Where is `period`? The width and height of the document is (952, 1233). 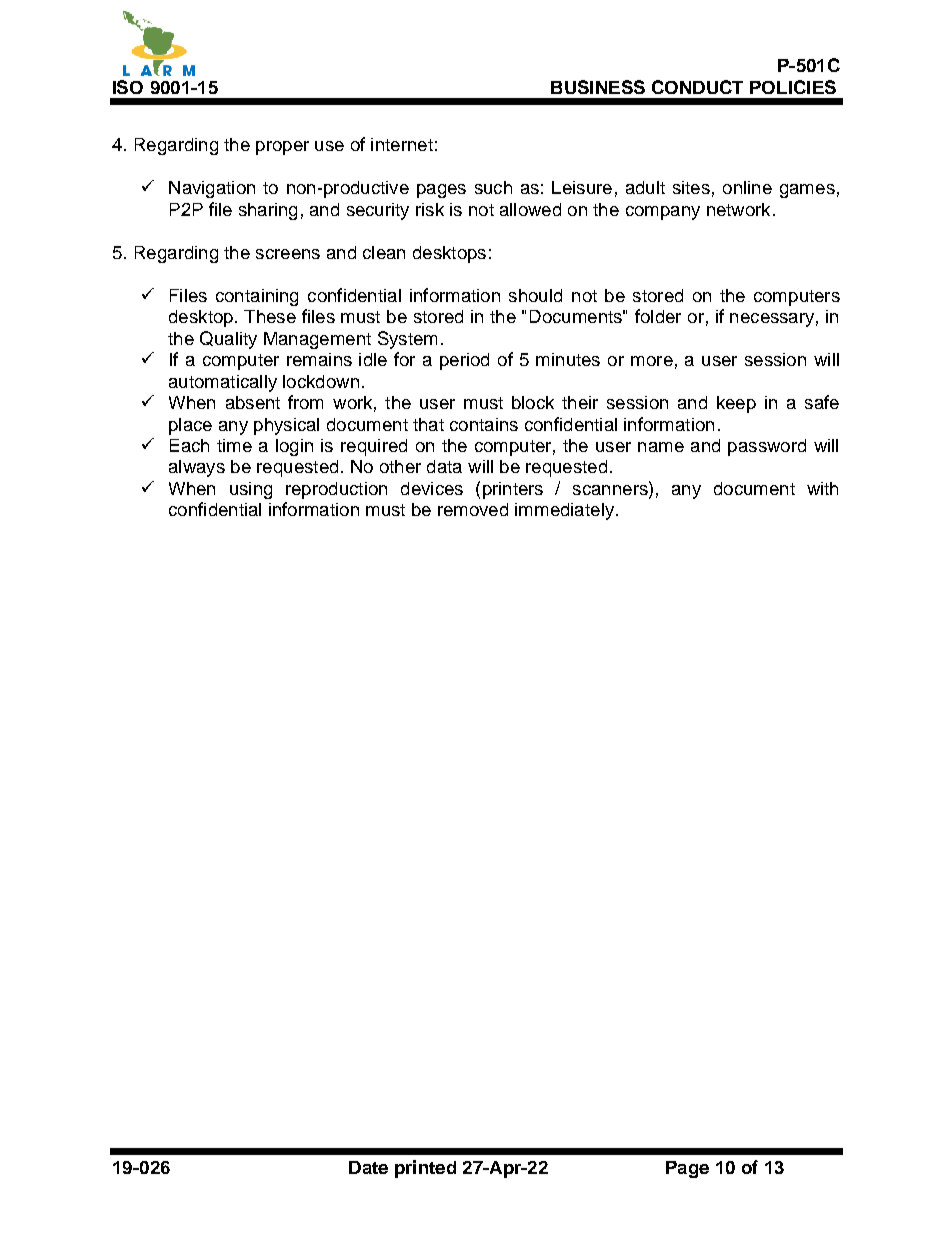 period is located at coordinates (464, 361).
